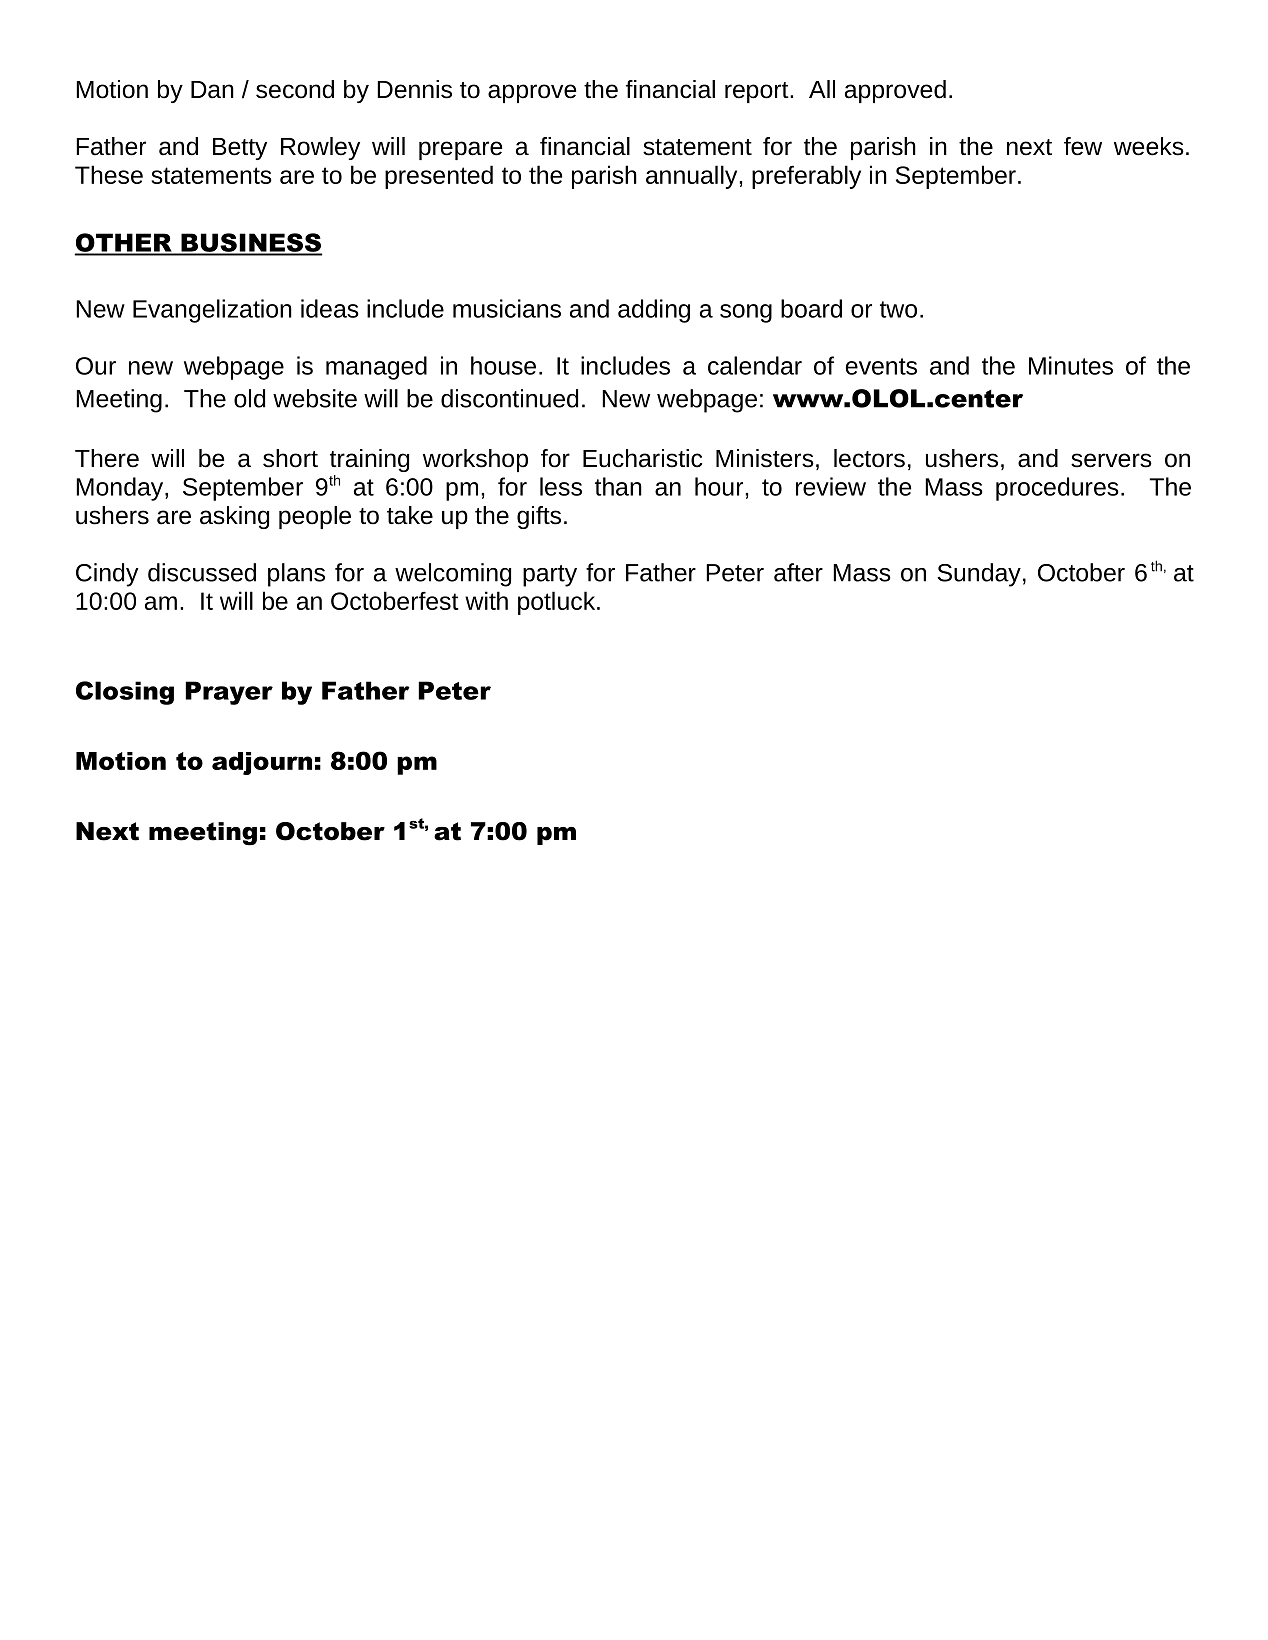 This screenshot has width=1268, height=1640. Describe the element at coordinates (509, 398) in the screenshot. I see `discontinued` at that location.
